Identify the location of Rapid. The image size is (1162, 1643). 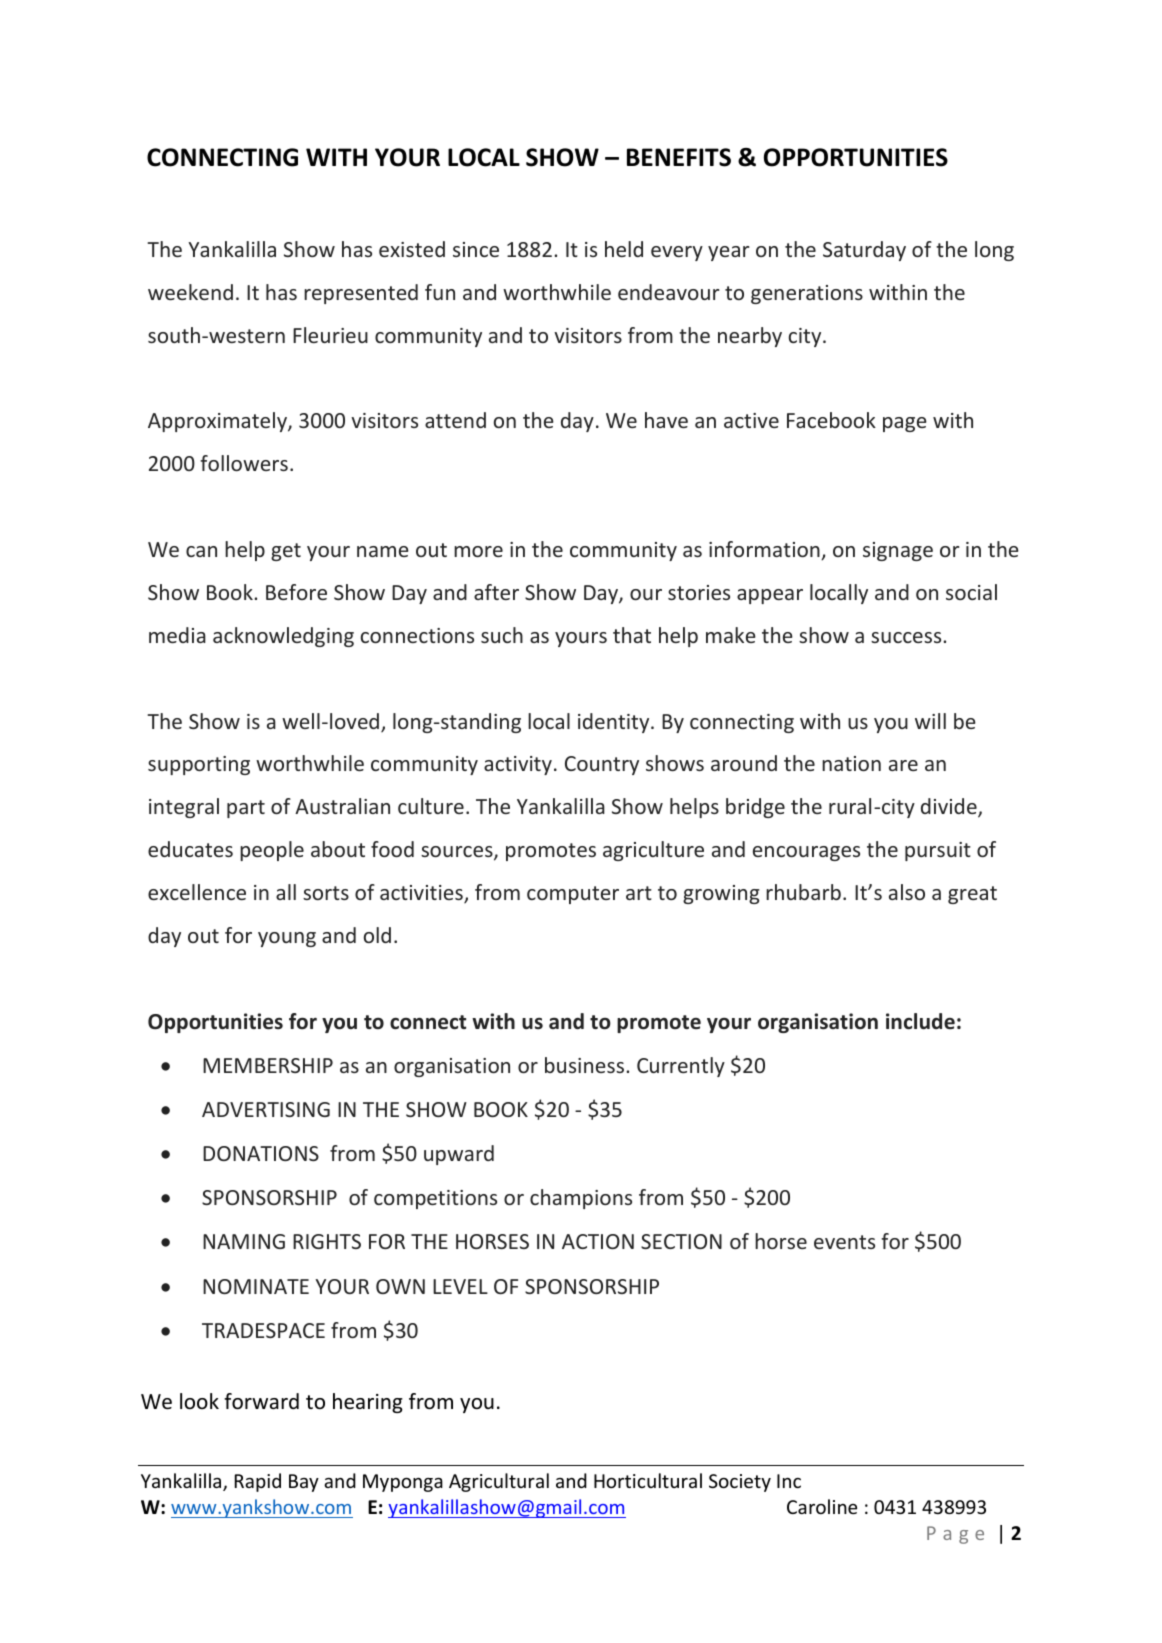
(258, 1482).
